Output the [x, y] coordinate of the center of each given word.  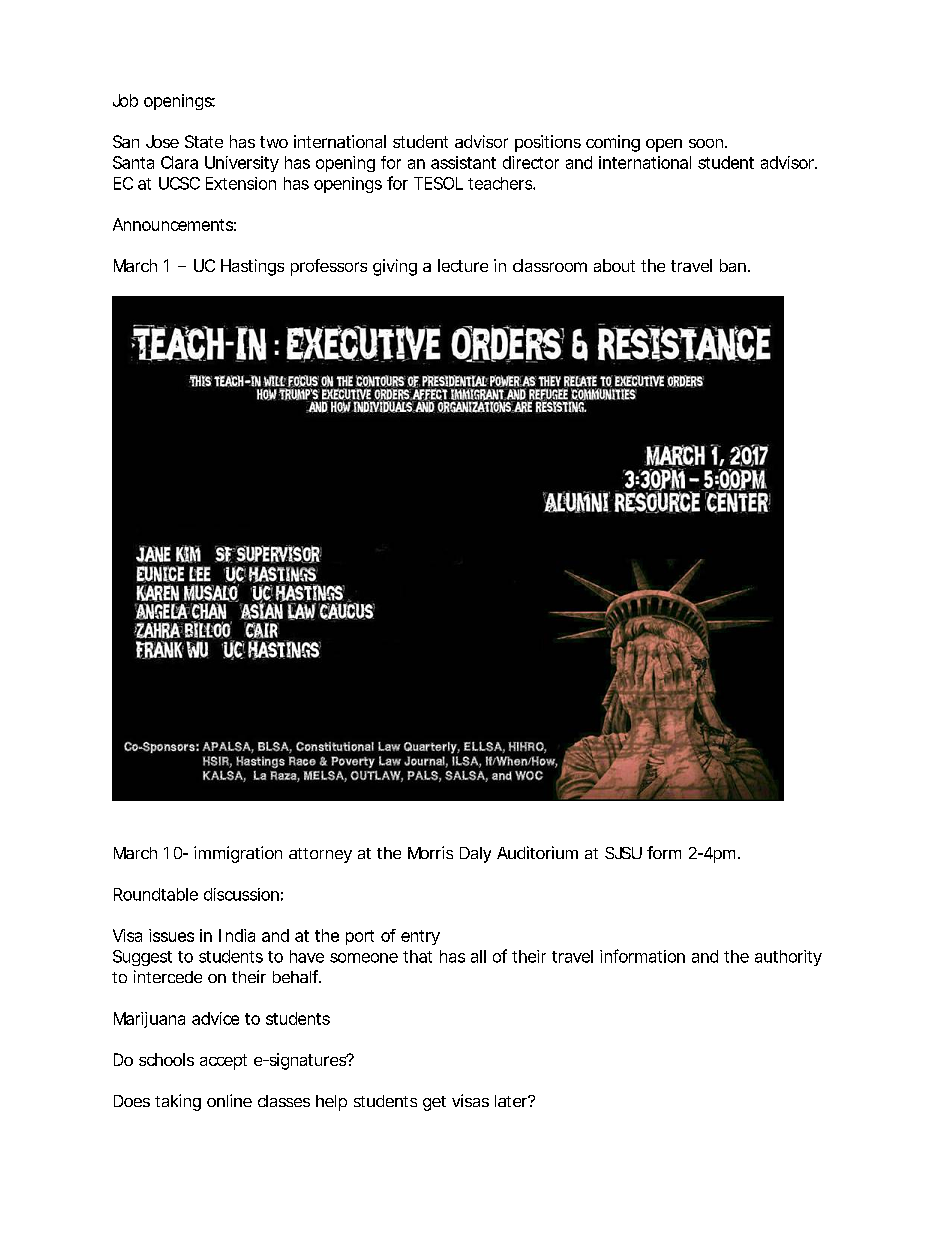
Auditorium [537, 852]
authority [788, 958]
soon [707, 143]
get [434, 1103]
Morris [430, 852]
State [204, 141]
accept [223, 1062]
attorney [320, 855]
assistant [463, 162]
